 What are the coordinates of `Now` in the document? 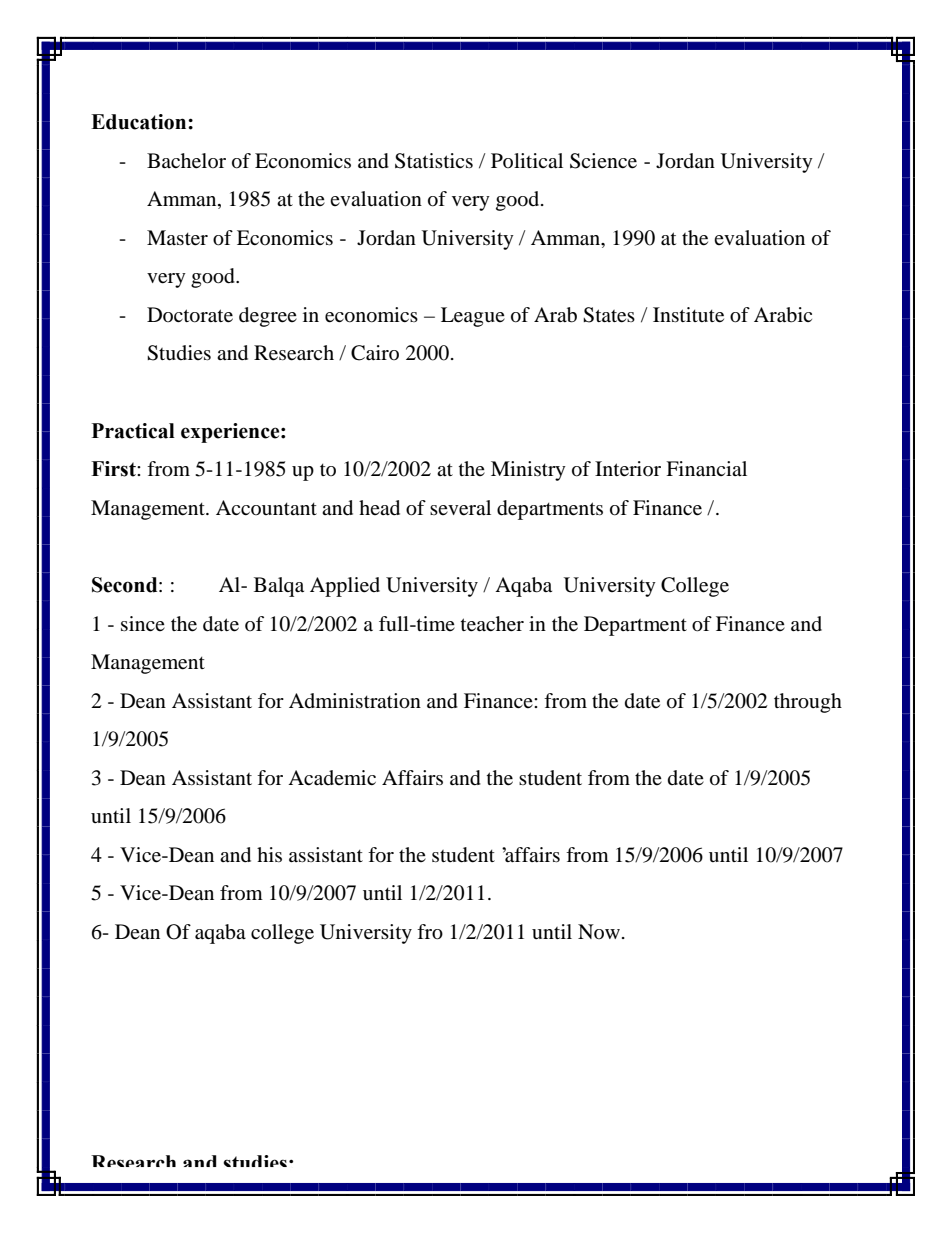 It's located at (599, 931).
